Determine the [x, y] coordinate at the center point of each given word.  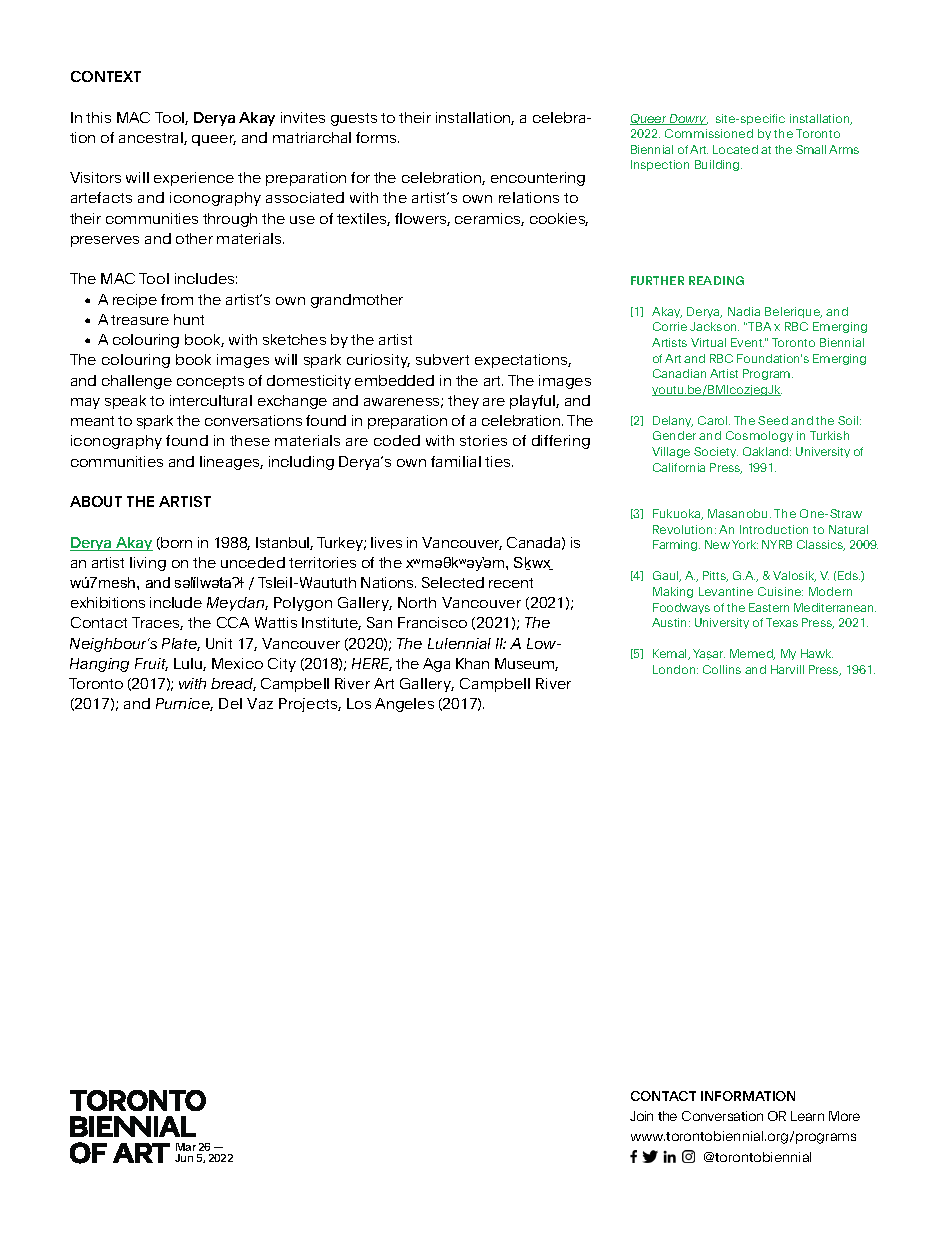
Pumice [184, 704]
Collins [722, 669]
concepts [210, 382]
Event [747, 342]
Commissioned [709, 133]
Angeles [404, 705]
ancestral [152, 138]
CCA [233, 622]
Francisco [432, 622]
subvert [442, 359]
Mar [186, 1147]
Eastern [769, 607]
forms [377, 137]
